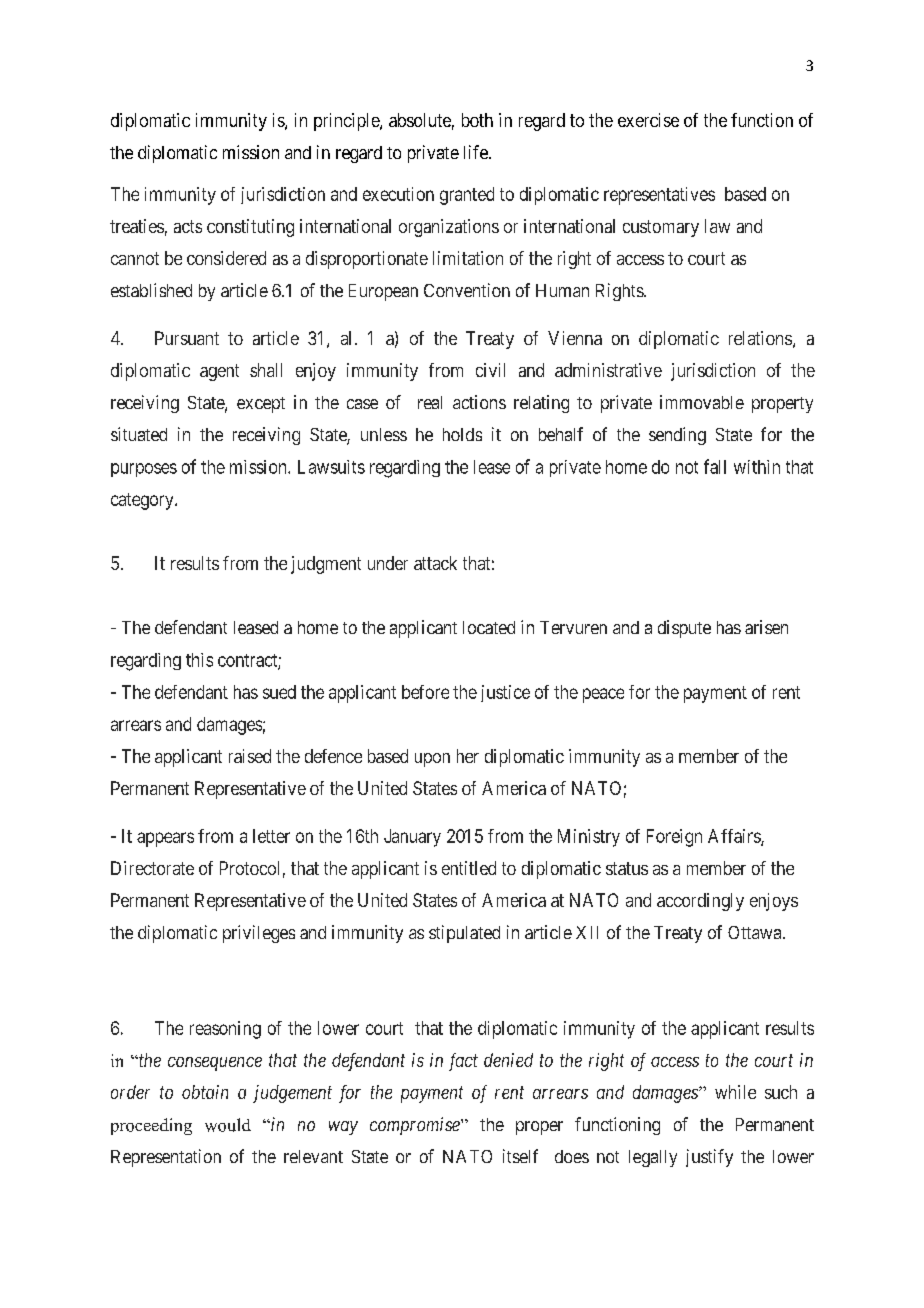 This page has height=1308, width=924. Describe the element at coordinates (648, 120) in the page. I see `exercise` at that location.
